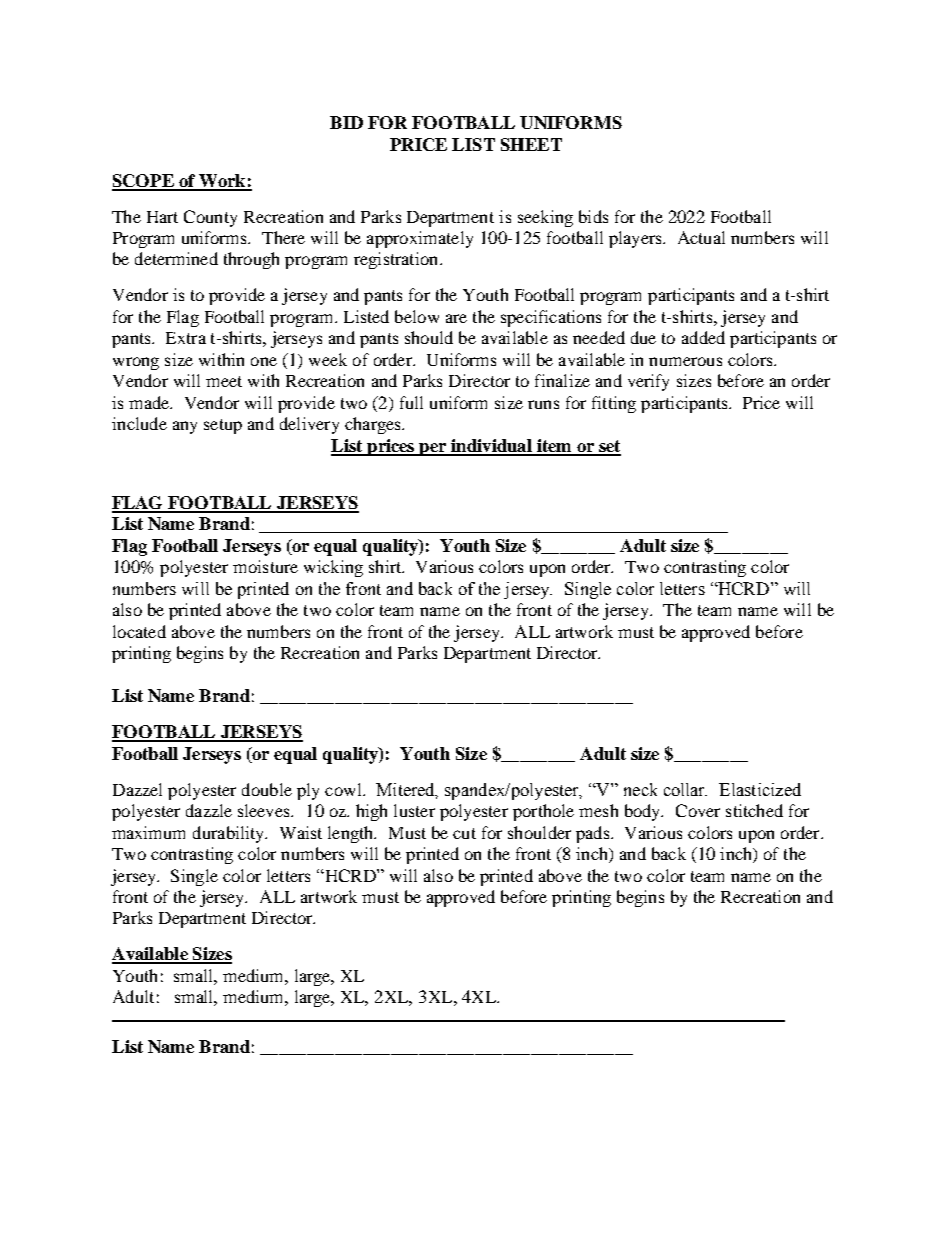 The height and width of the screenshot is (1233, 952). Describe the element at coordinates (648, 382) in the screenshot. I see `verify` at that location.
